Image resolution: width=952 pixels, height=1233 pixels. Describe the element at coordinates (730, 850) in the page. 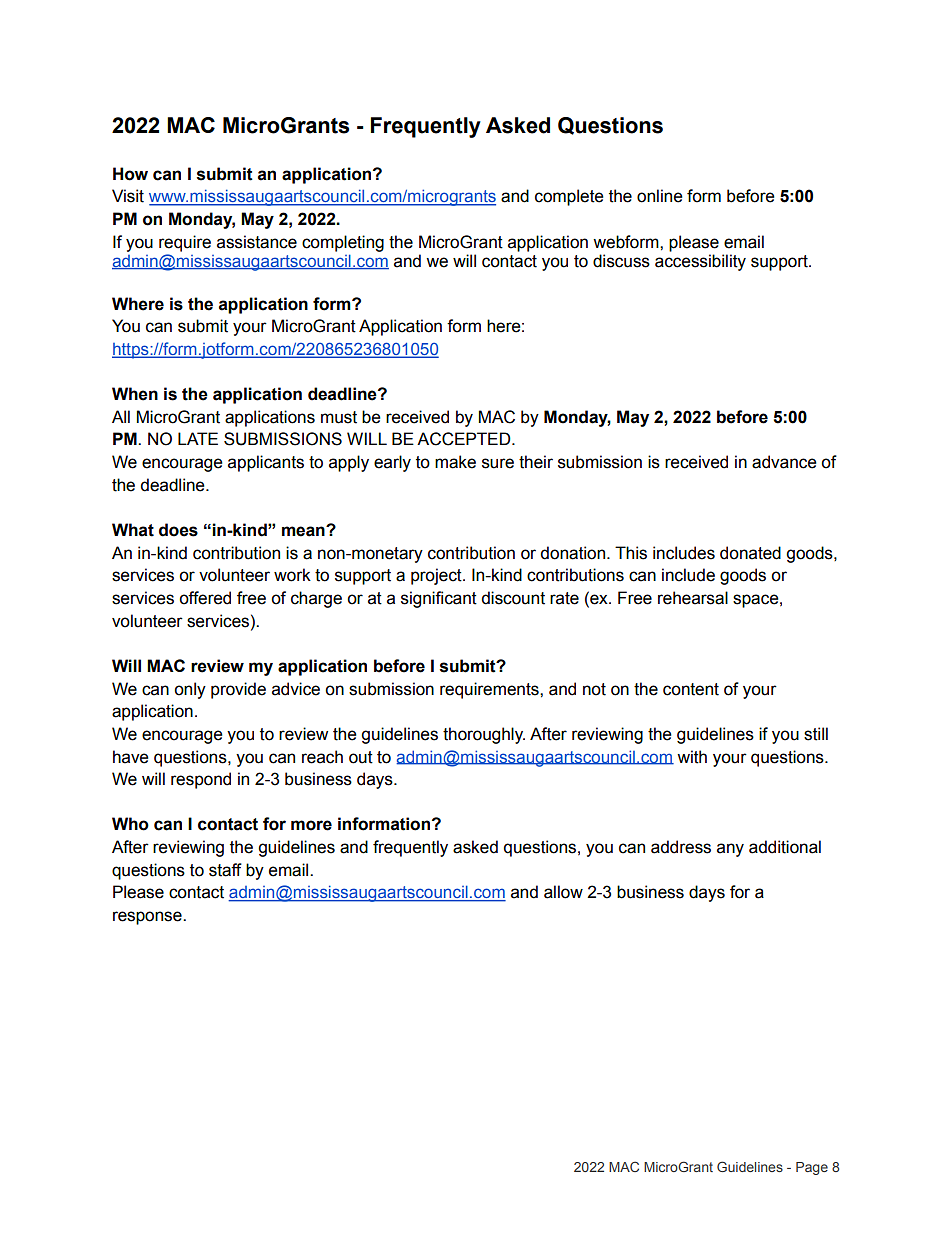

I see `any` at that location.
